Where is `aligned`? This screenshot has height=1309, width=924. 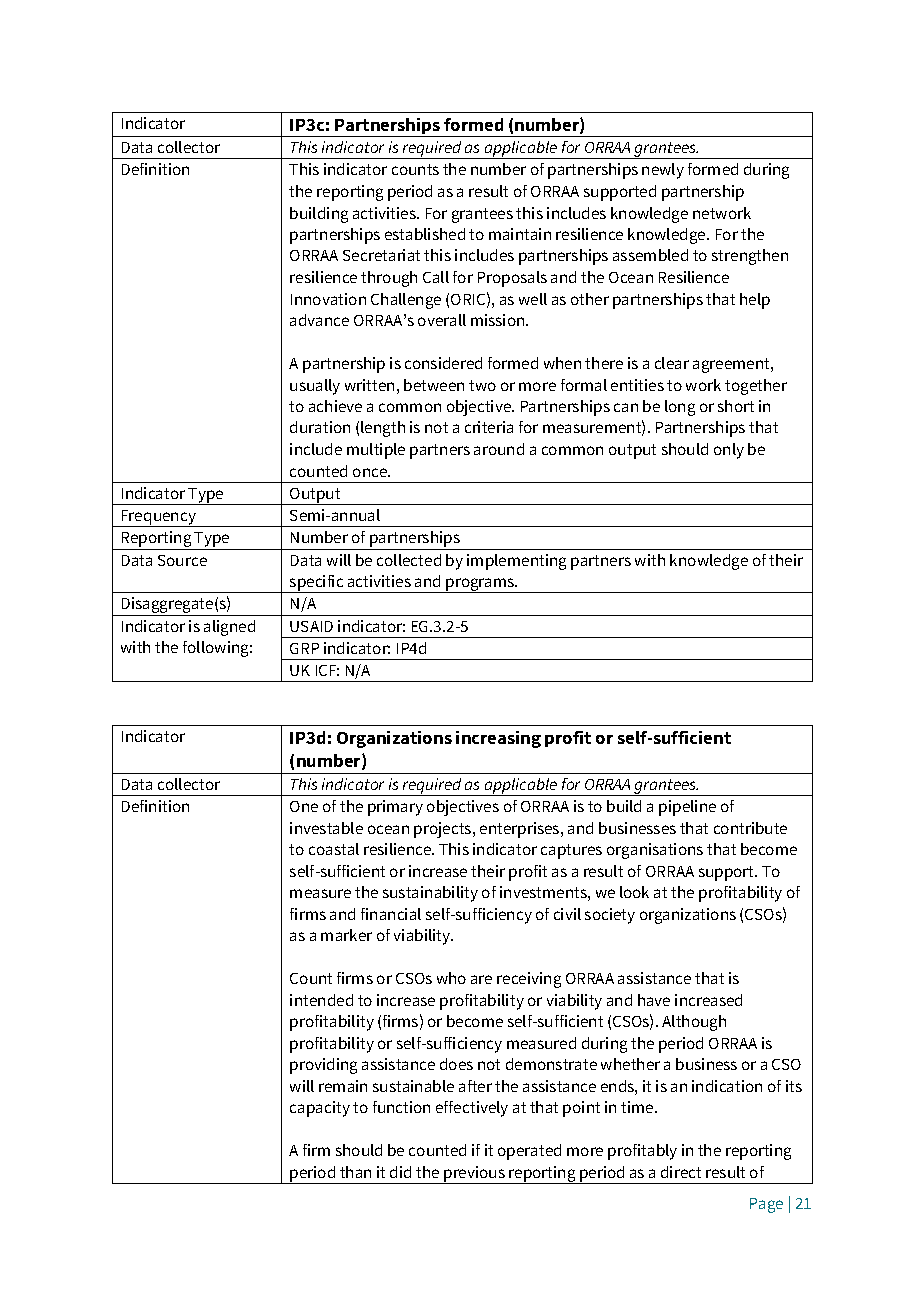 aligned is located at coordinates (229, 628).
